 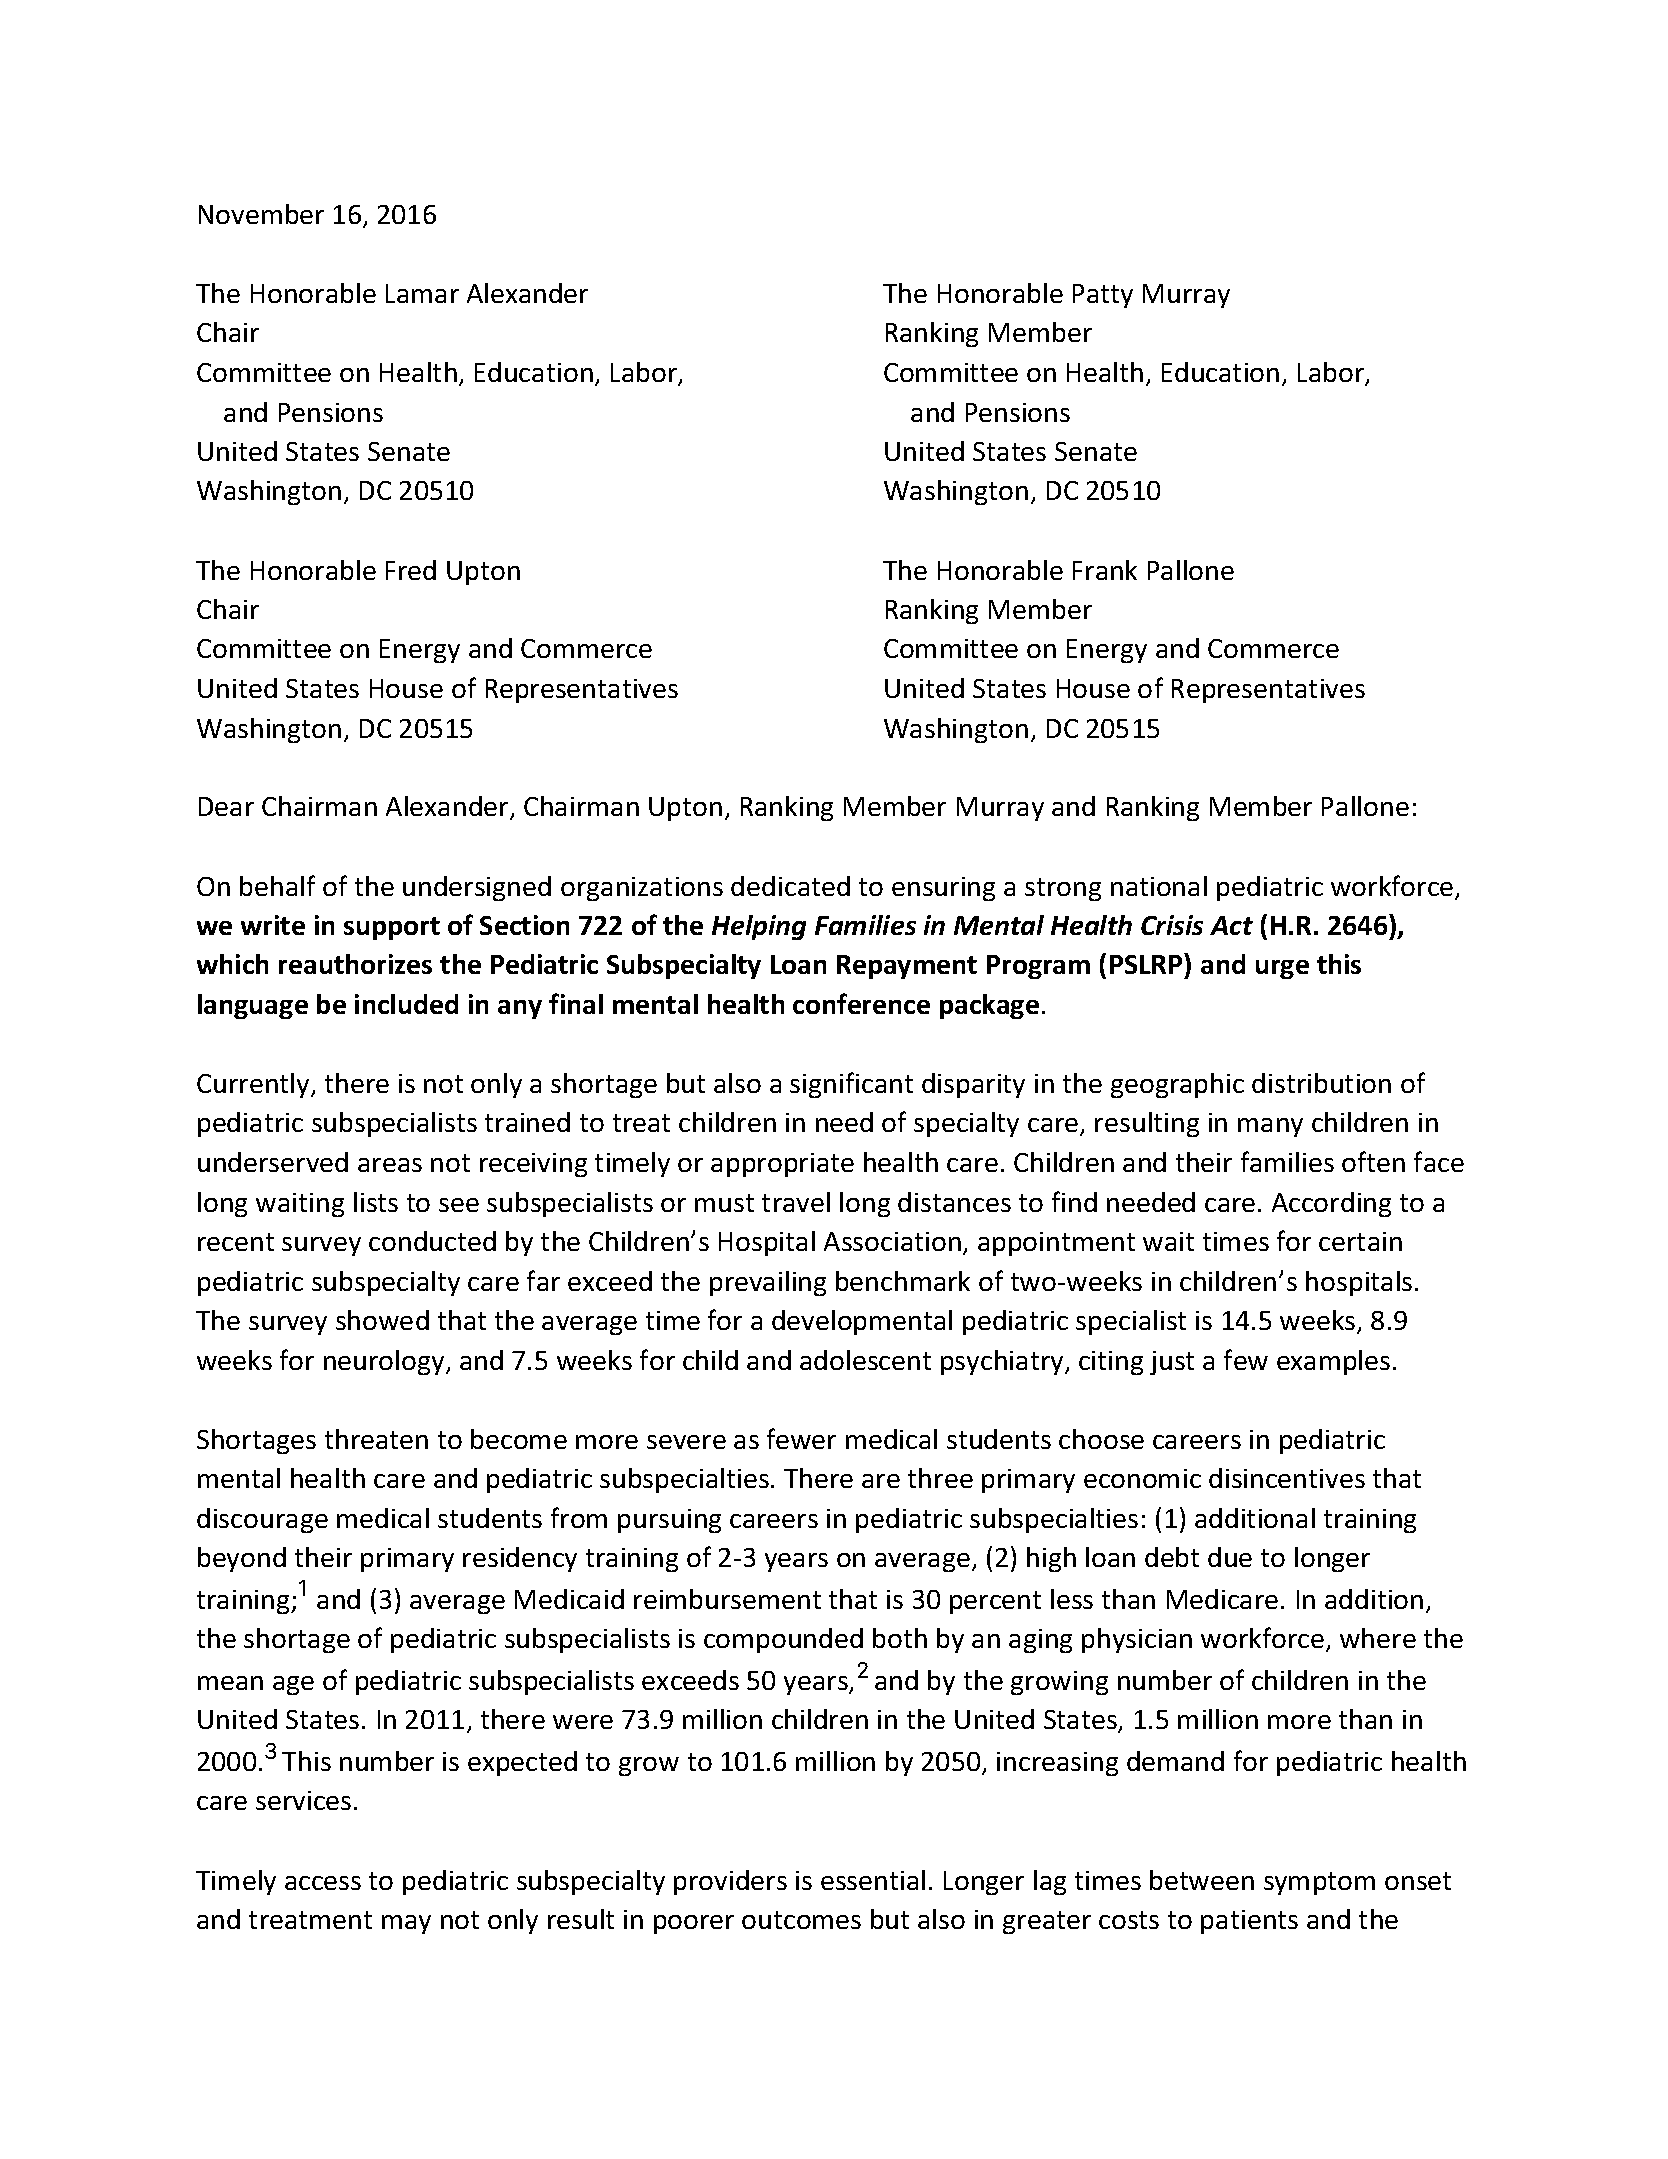 What do you see at coordinates (1287, 1478) in the document?
I see `disincentives` at bounding box center [1287, 1478].
